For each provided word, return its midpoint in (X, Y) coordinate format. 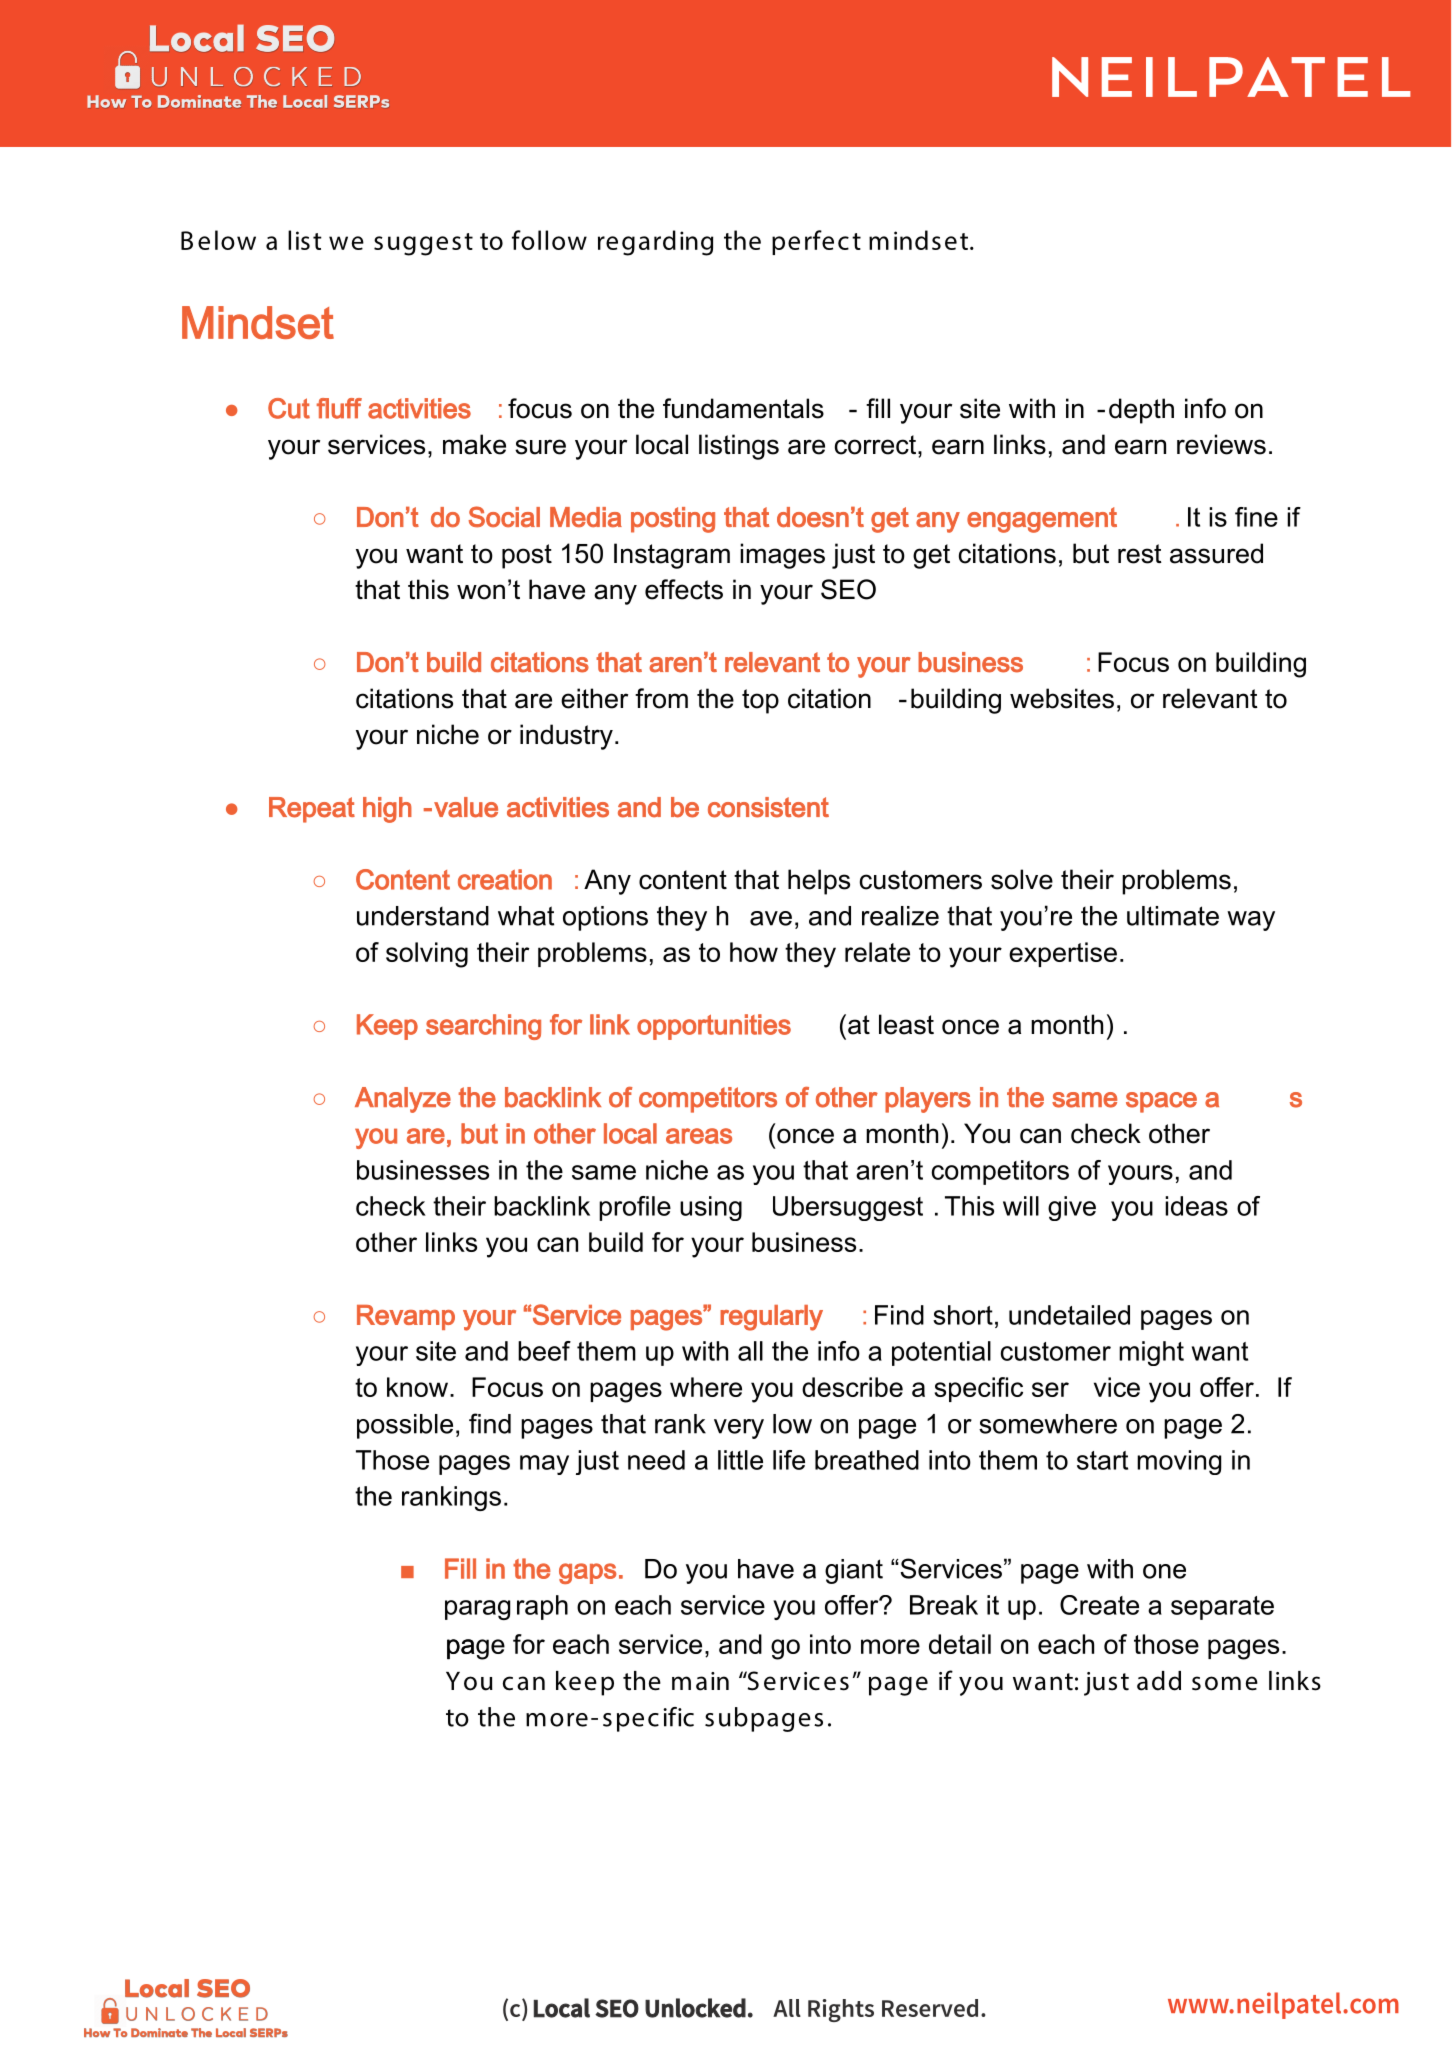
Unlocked (695, 2008)
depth (1141, 411)
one (1164, 1571)
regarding (655, 243)
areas (699, 1136)
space (1161, 1102)
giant (854, 1571)
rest (1140, 554)
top (760, 701)
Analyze (403, 1100)
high (387, 810)
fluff (339, 408)
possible (405, 1426)
